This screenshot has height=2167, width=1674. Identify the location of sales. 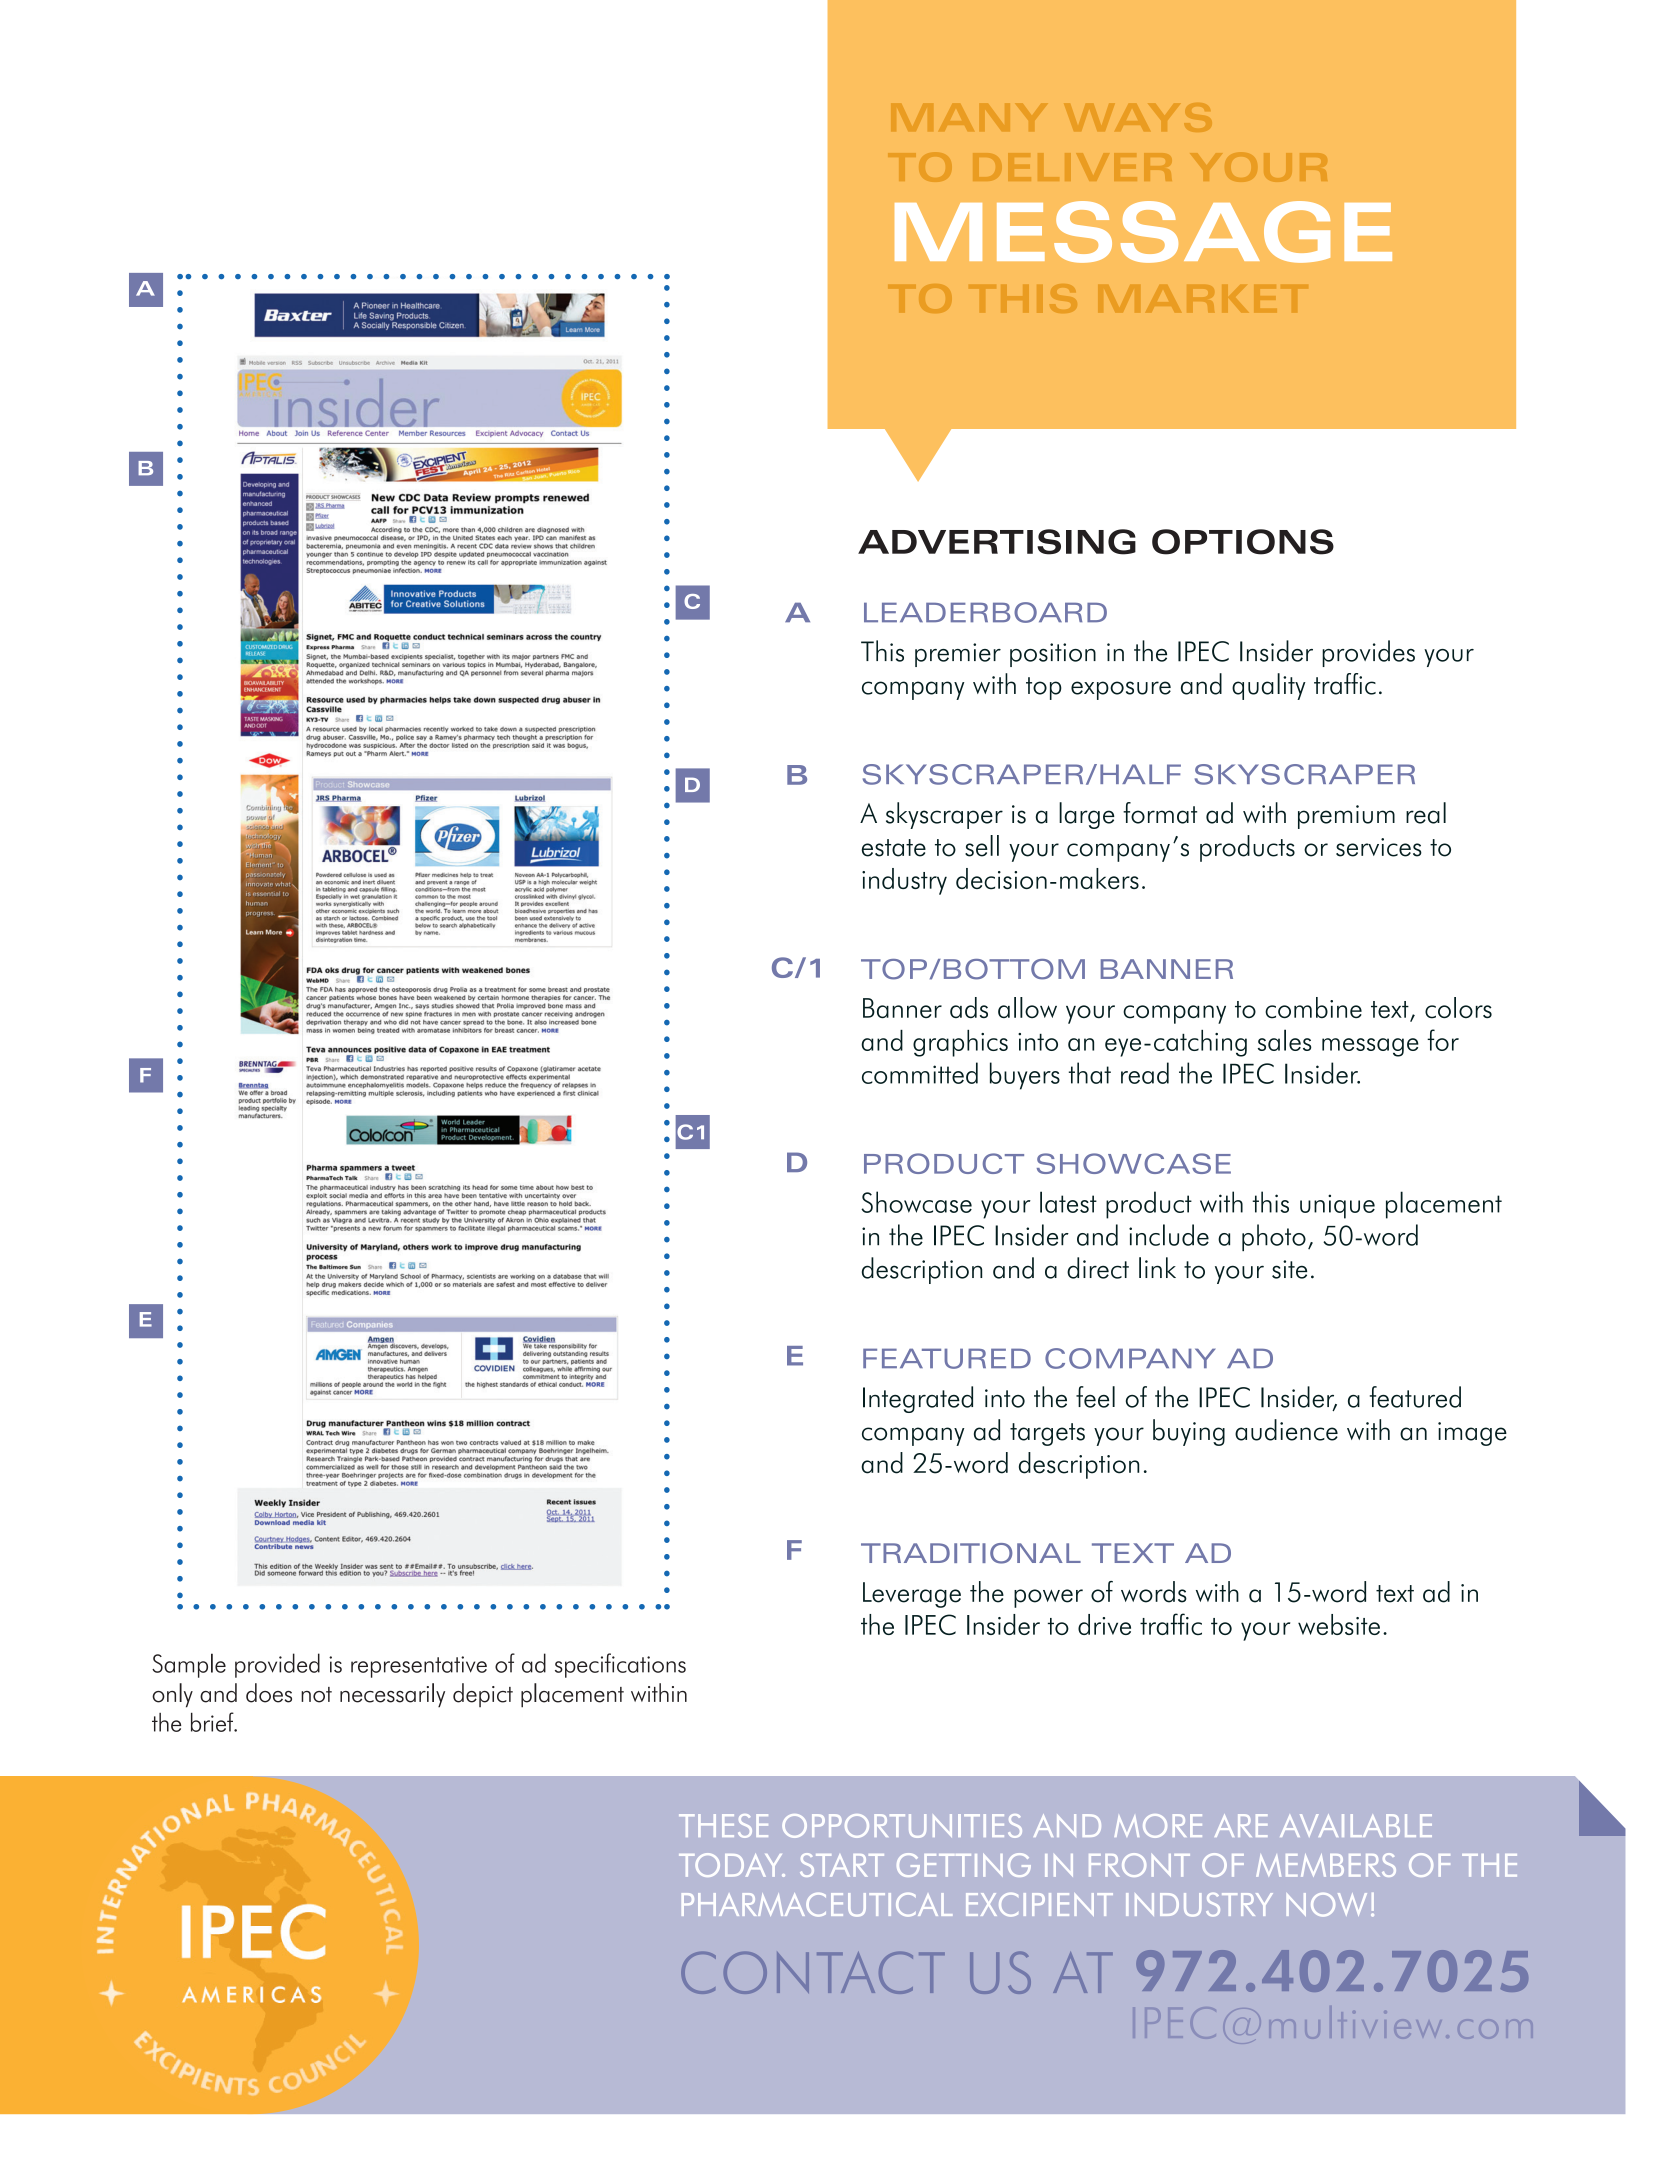
(1285, 1040).
